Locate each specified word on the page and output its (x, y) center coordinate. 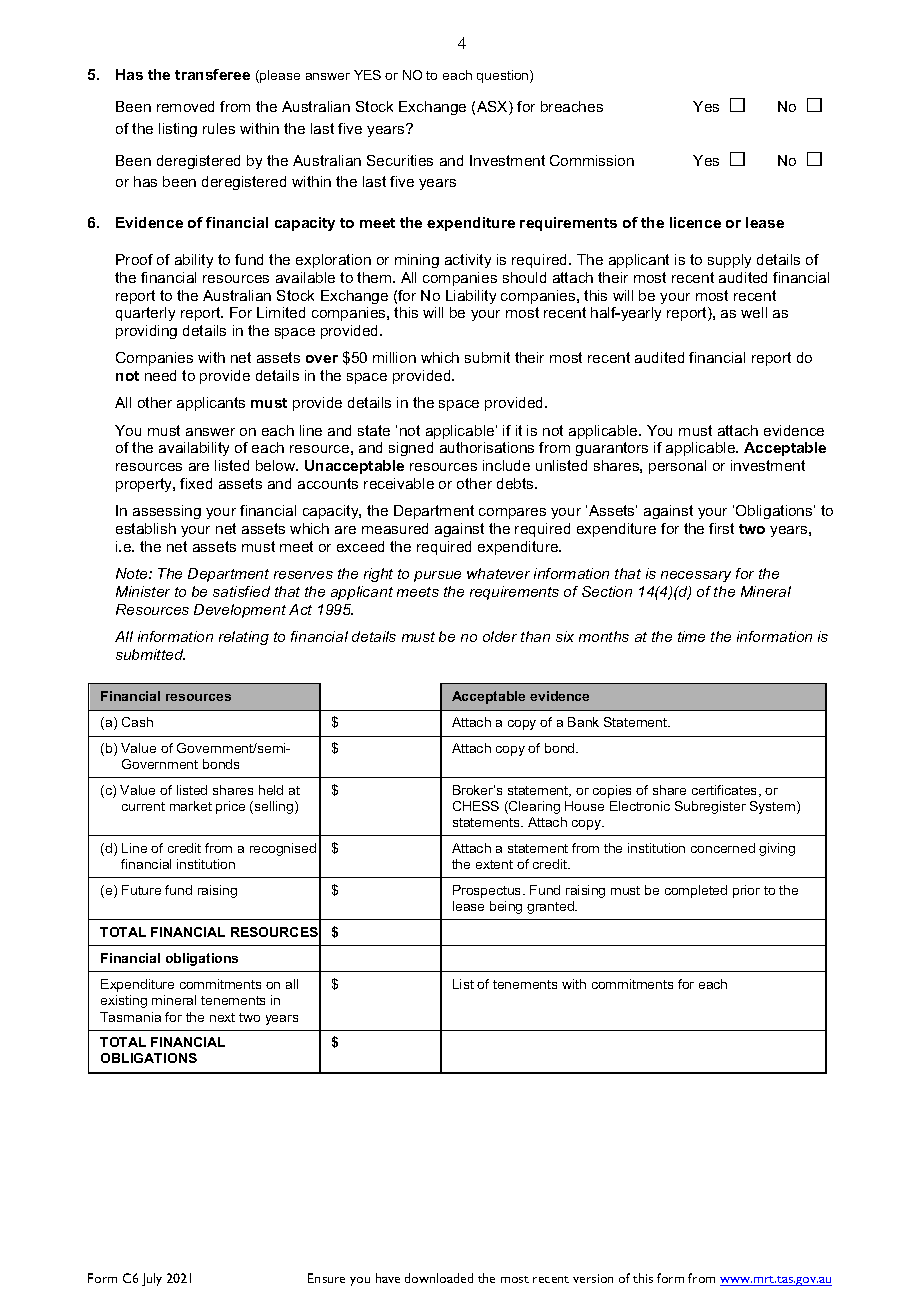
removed (185, 106)
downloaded (439, 1278)
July (152, 1279)
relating (244, 638)
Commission (592, 160)
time (691, 636)
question (504, 76)
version (593, 1278)
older (500, 636)
